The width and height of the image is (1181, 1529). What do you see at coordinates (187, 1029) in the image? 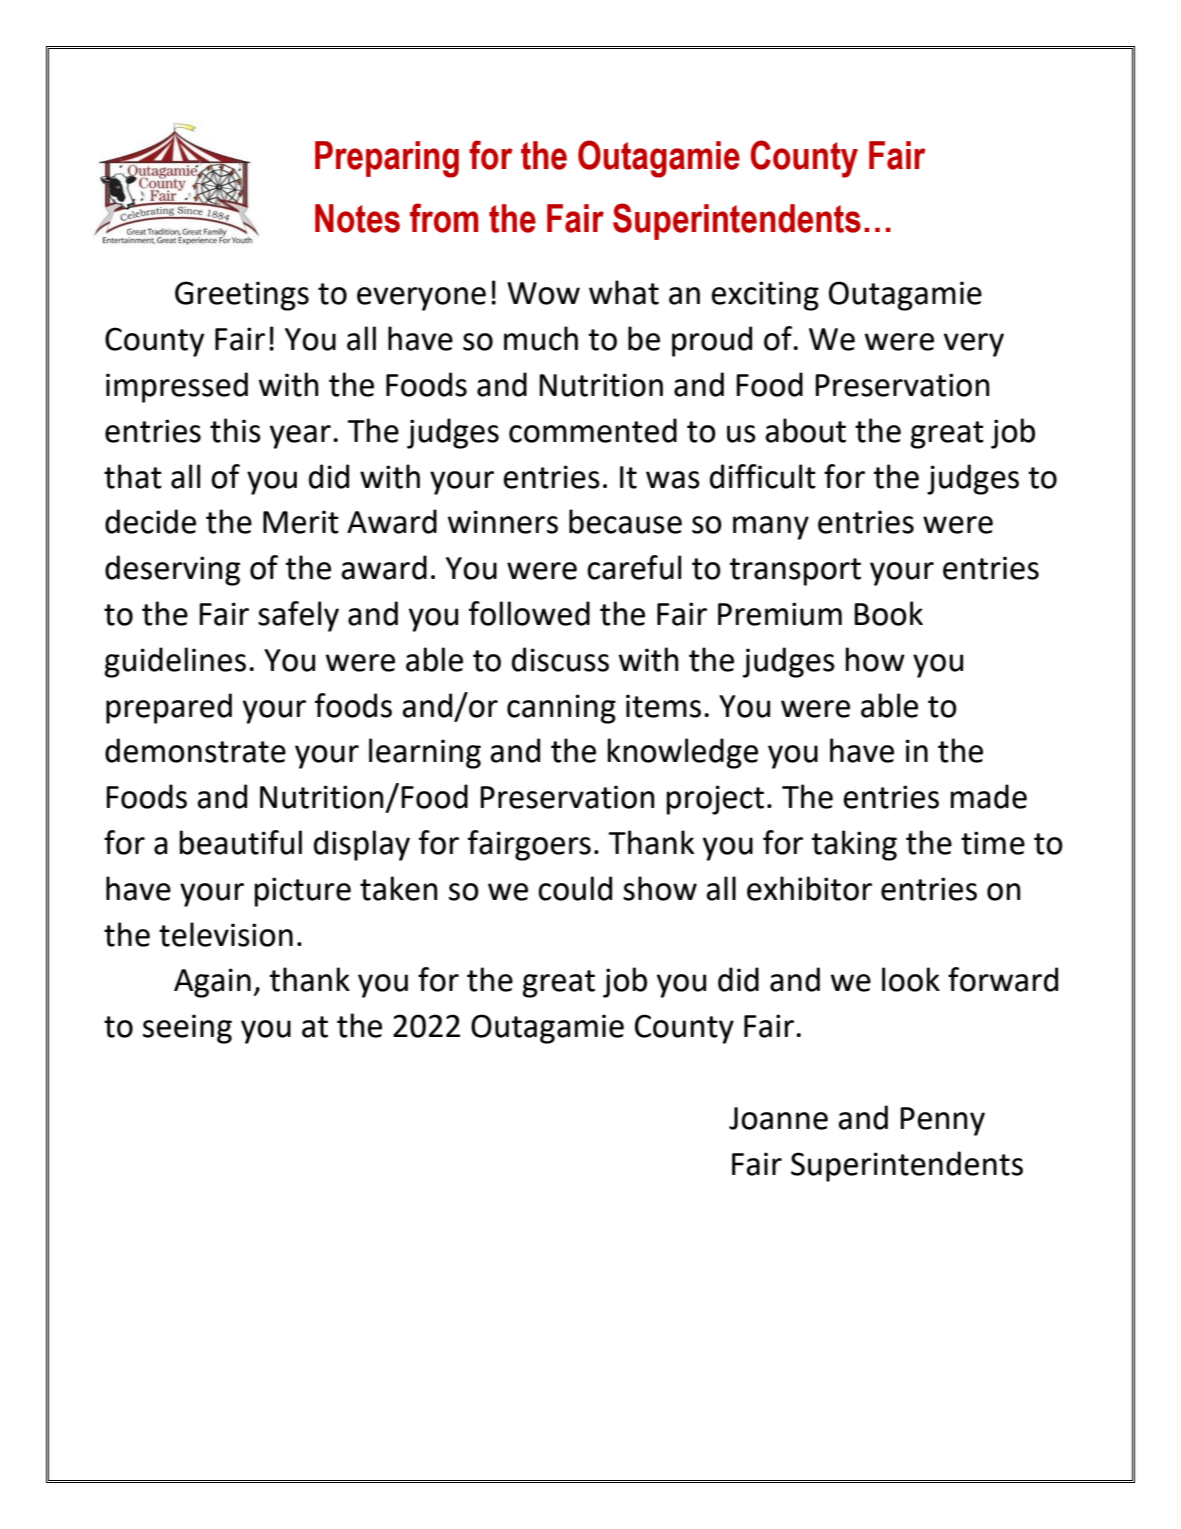
I see `seeing` at bounding box center [187, 1029].
